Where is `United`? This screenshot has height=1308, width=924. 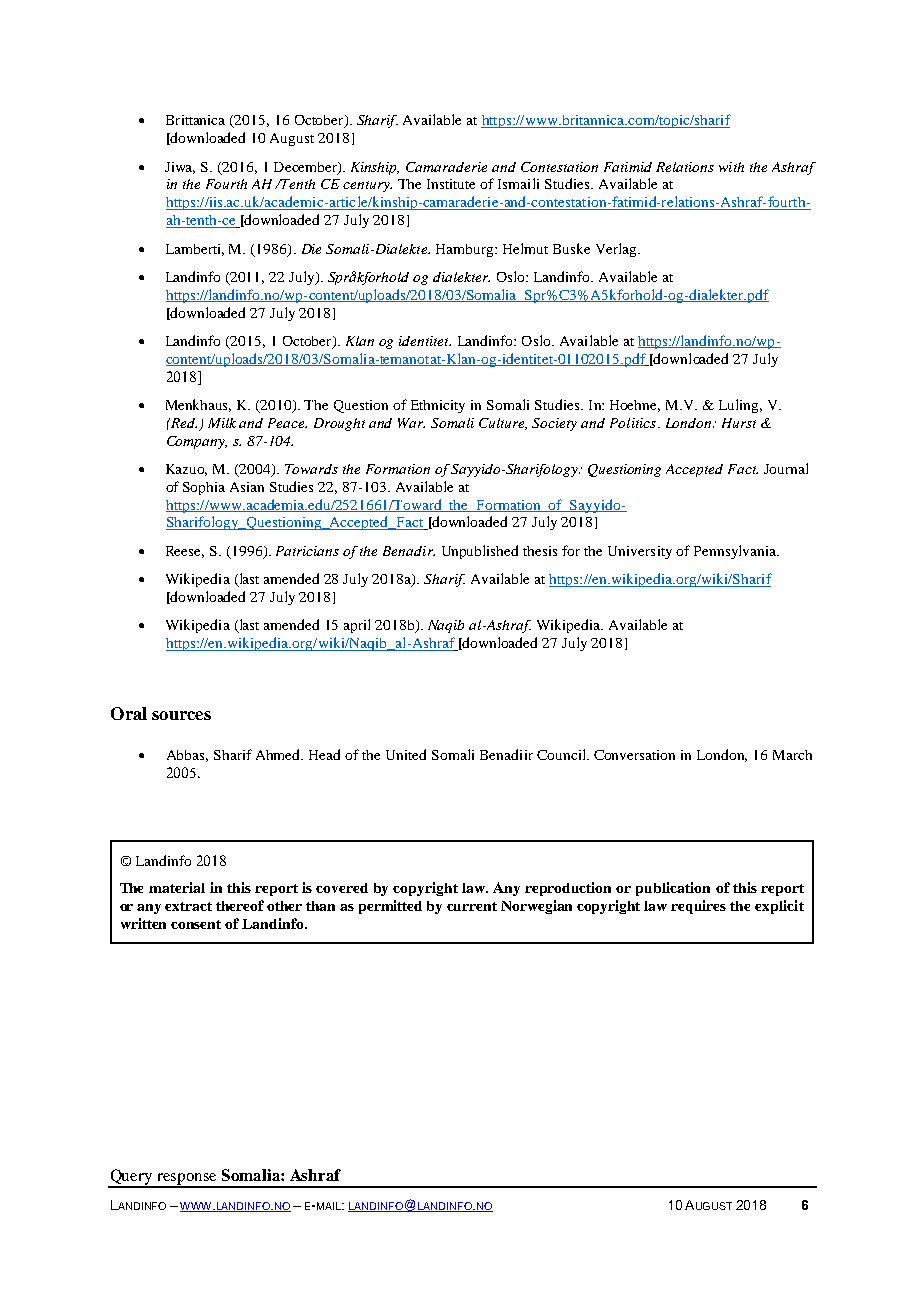
United is located at coordinates (406, 754).
